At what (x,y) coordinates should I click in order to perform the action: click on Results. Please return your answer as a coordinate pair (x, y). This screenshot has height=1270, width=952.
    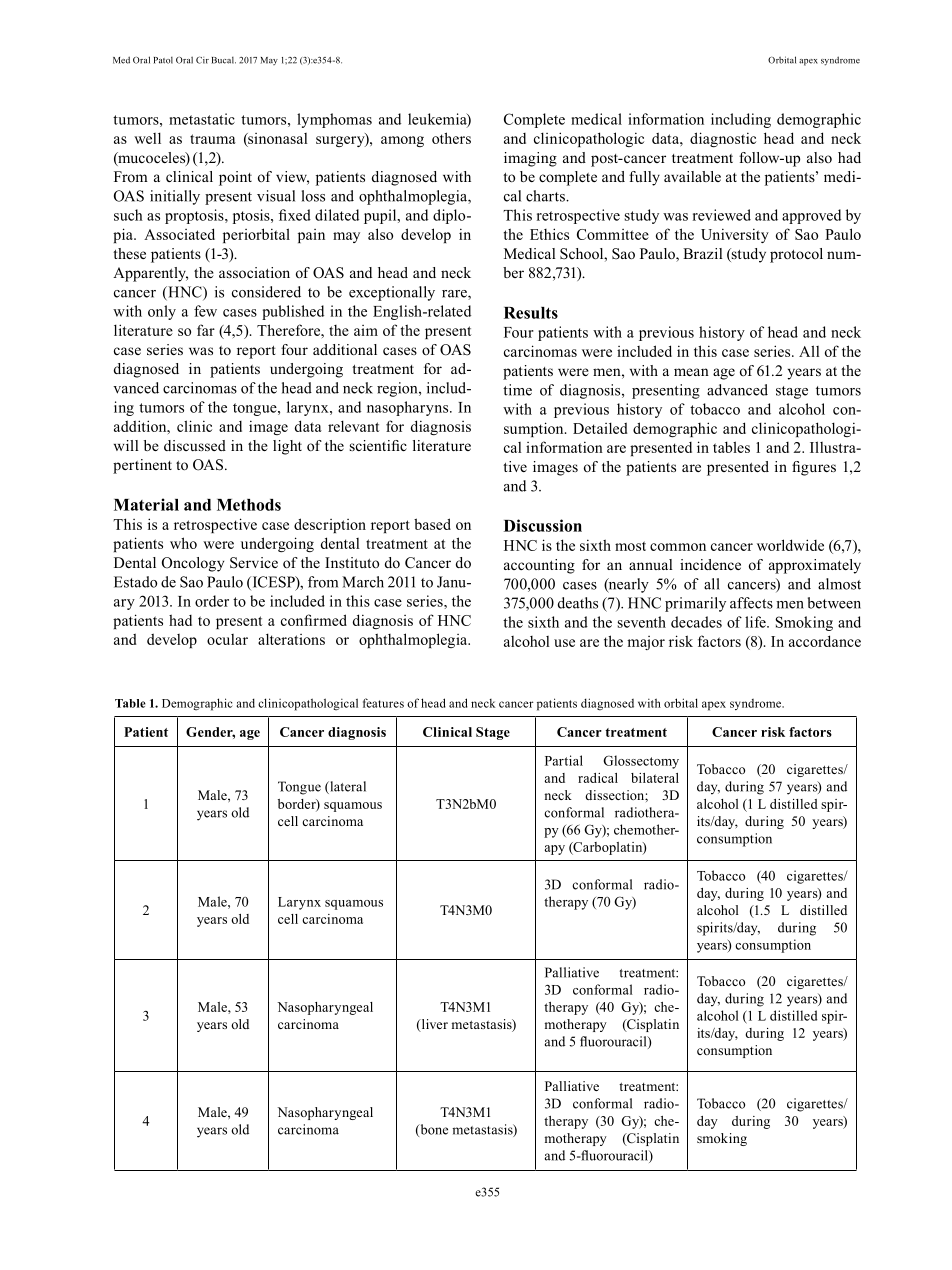
    Looking at the image, I should click on (531, 313).
